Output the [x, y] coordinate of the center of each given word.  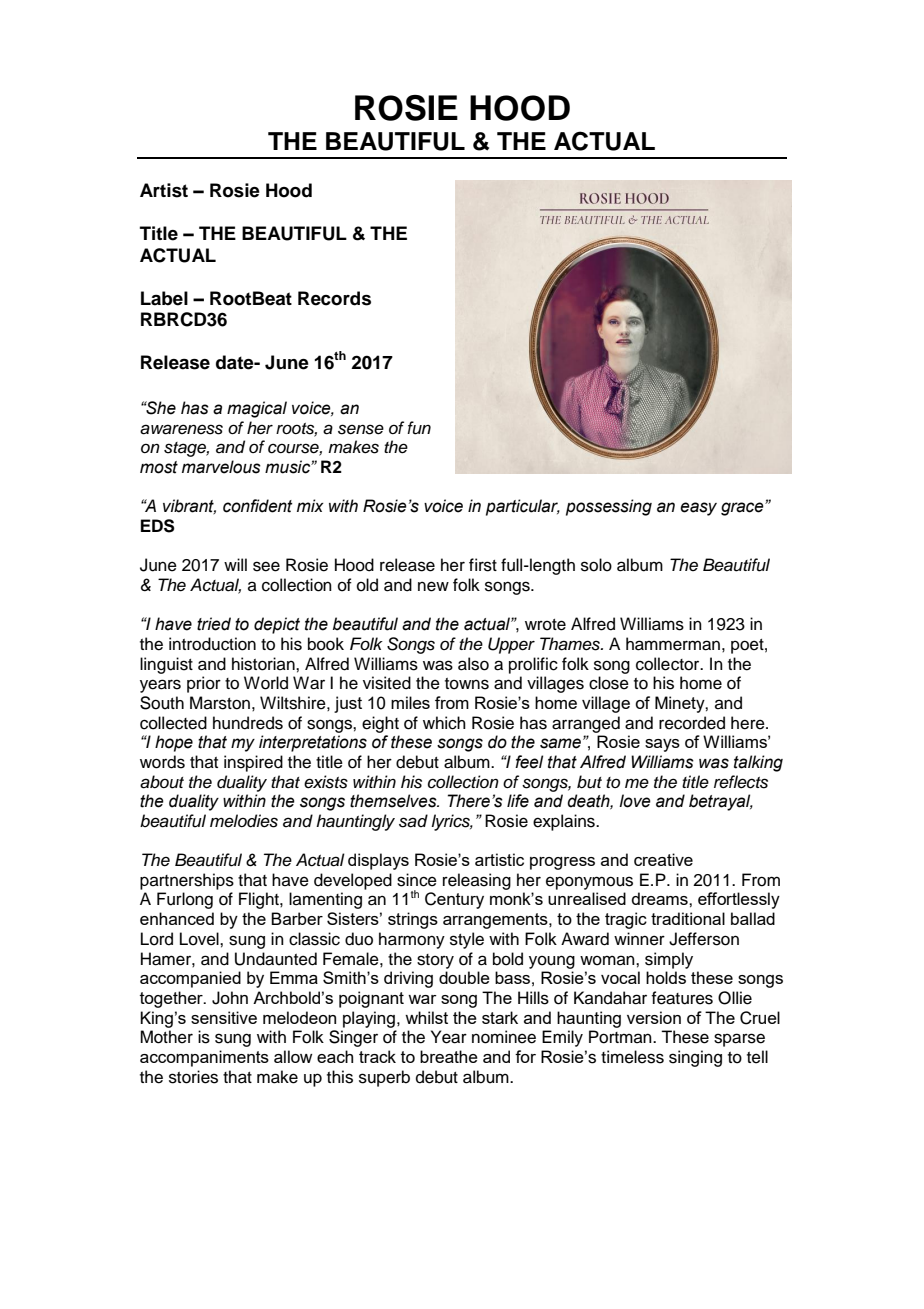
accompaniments [204, 1058]
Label [164, 298]
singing [695, 1058]
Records [334, 298]
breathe [449, 1056]
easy [698, 509]
